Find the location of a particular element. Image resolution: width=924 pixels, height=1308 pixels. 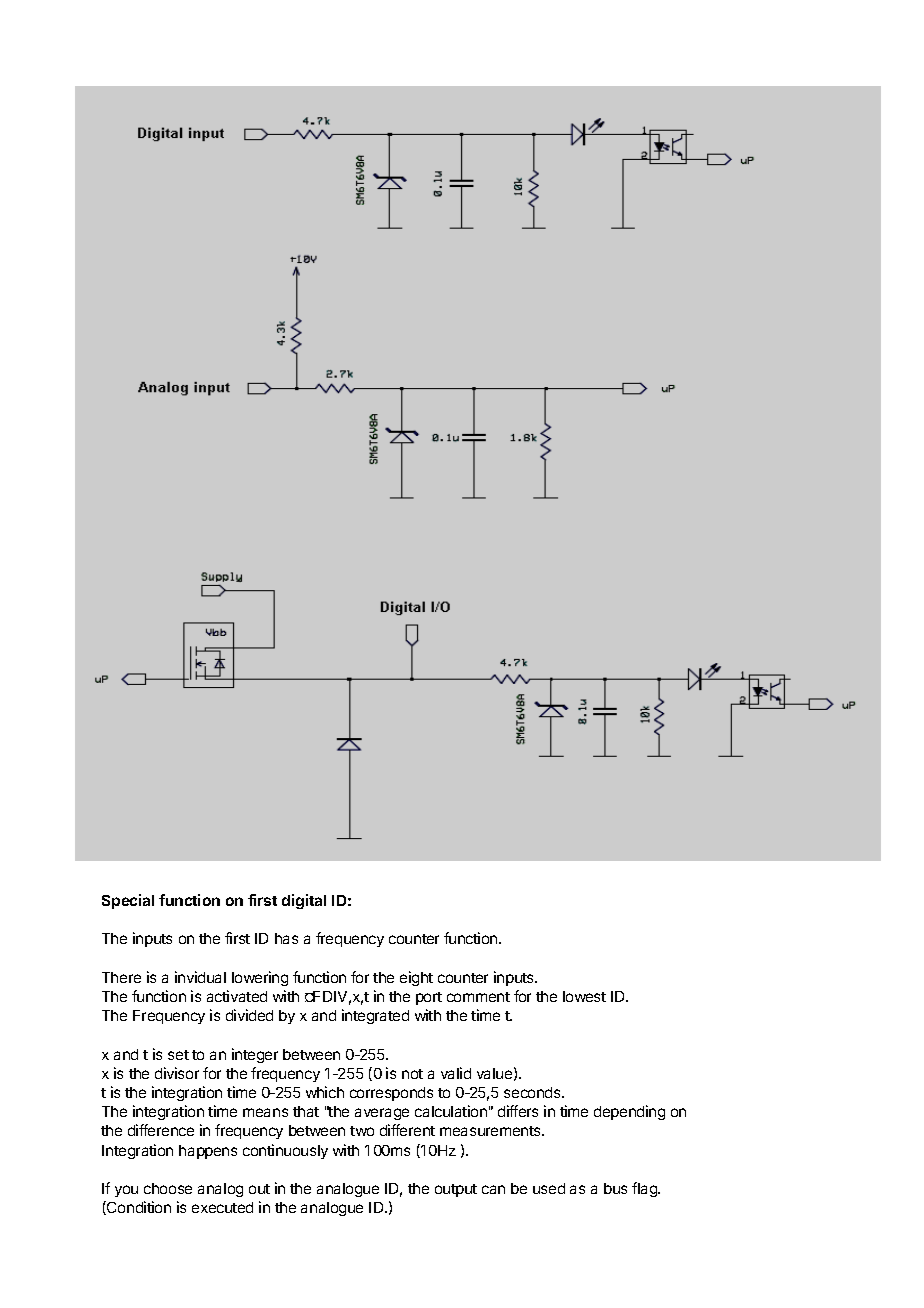

bus is located at coordinates (615, 1188).
